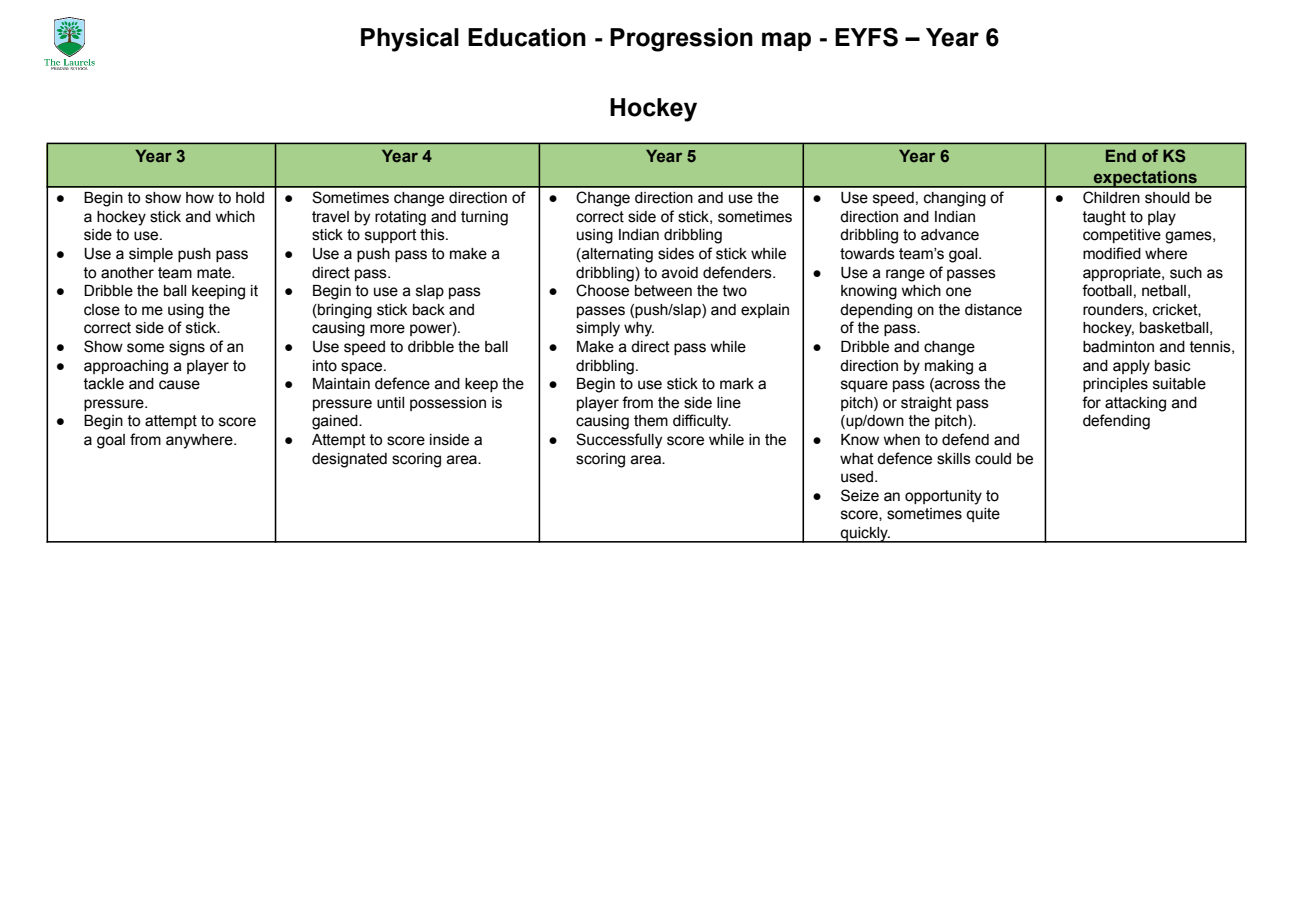  Describe the element at coordinates (410, 40) in the screenshot. I see `Physical` at that location.
